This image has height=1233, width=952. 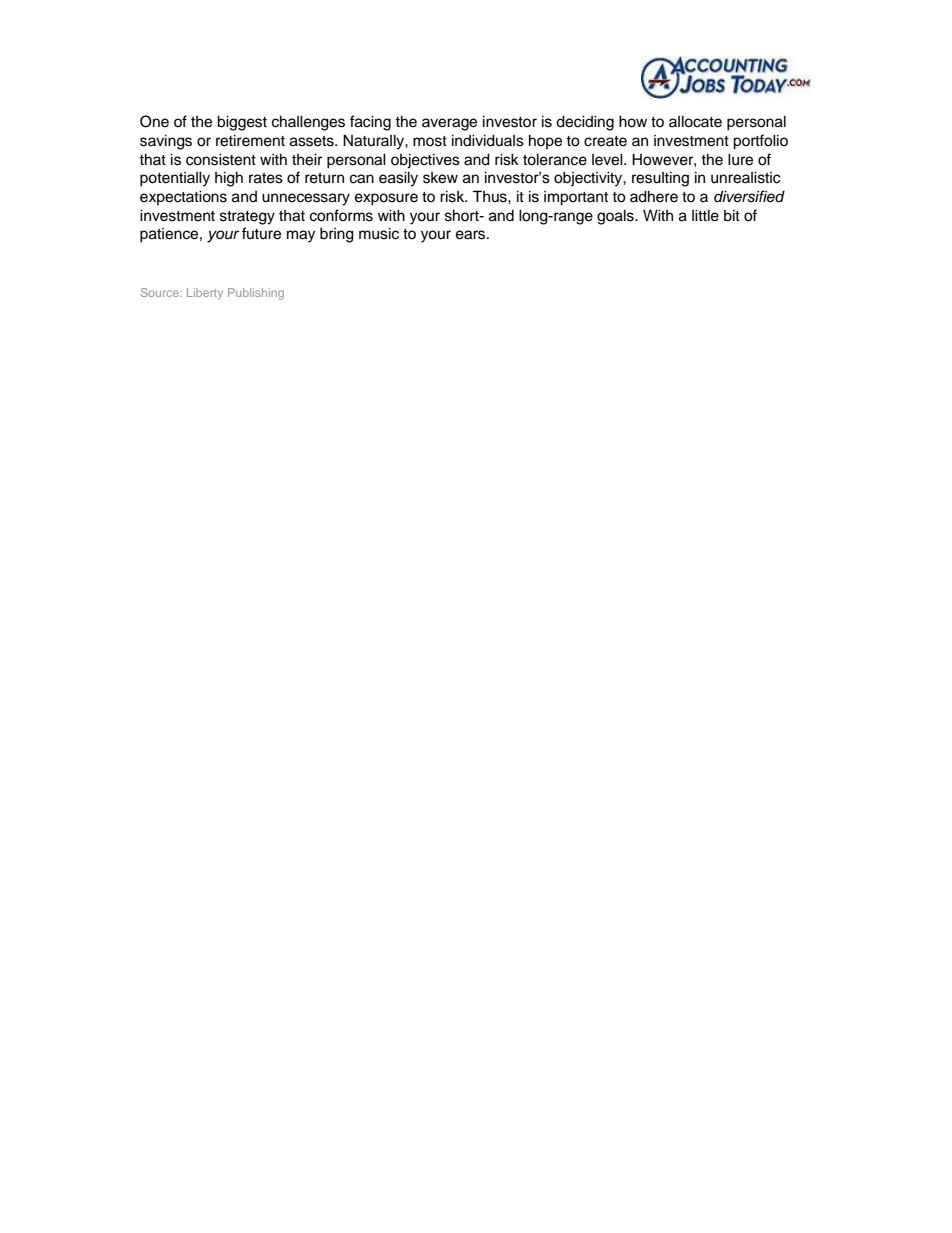 What do you see at coordinates (247, 218) in the image?
I see `strategy` at bounding box center [247, 218].
